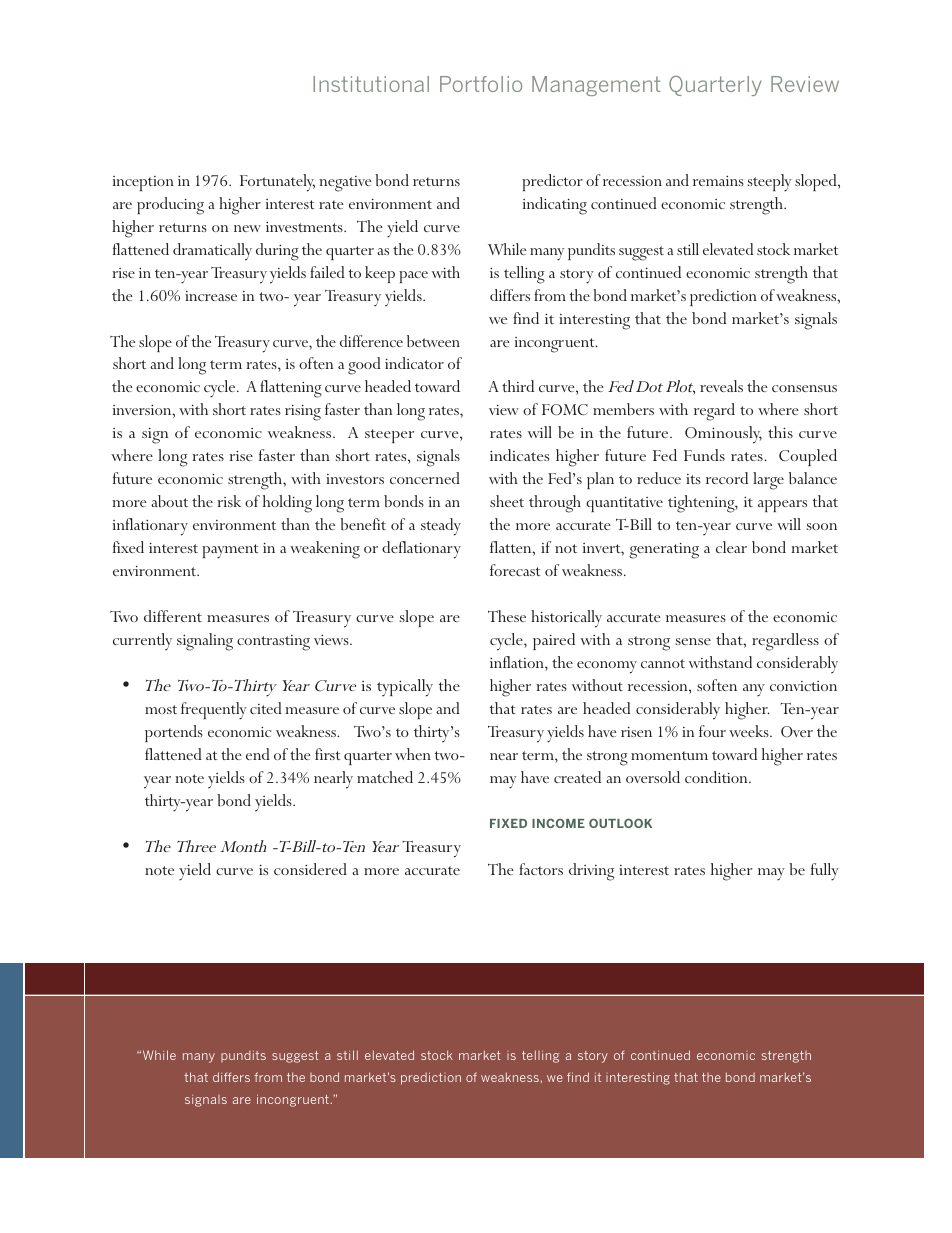  What do you see at coordinates (481, 84) in the page?
I see `Portfolio` at bounding box center [481, 84].
